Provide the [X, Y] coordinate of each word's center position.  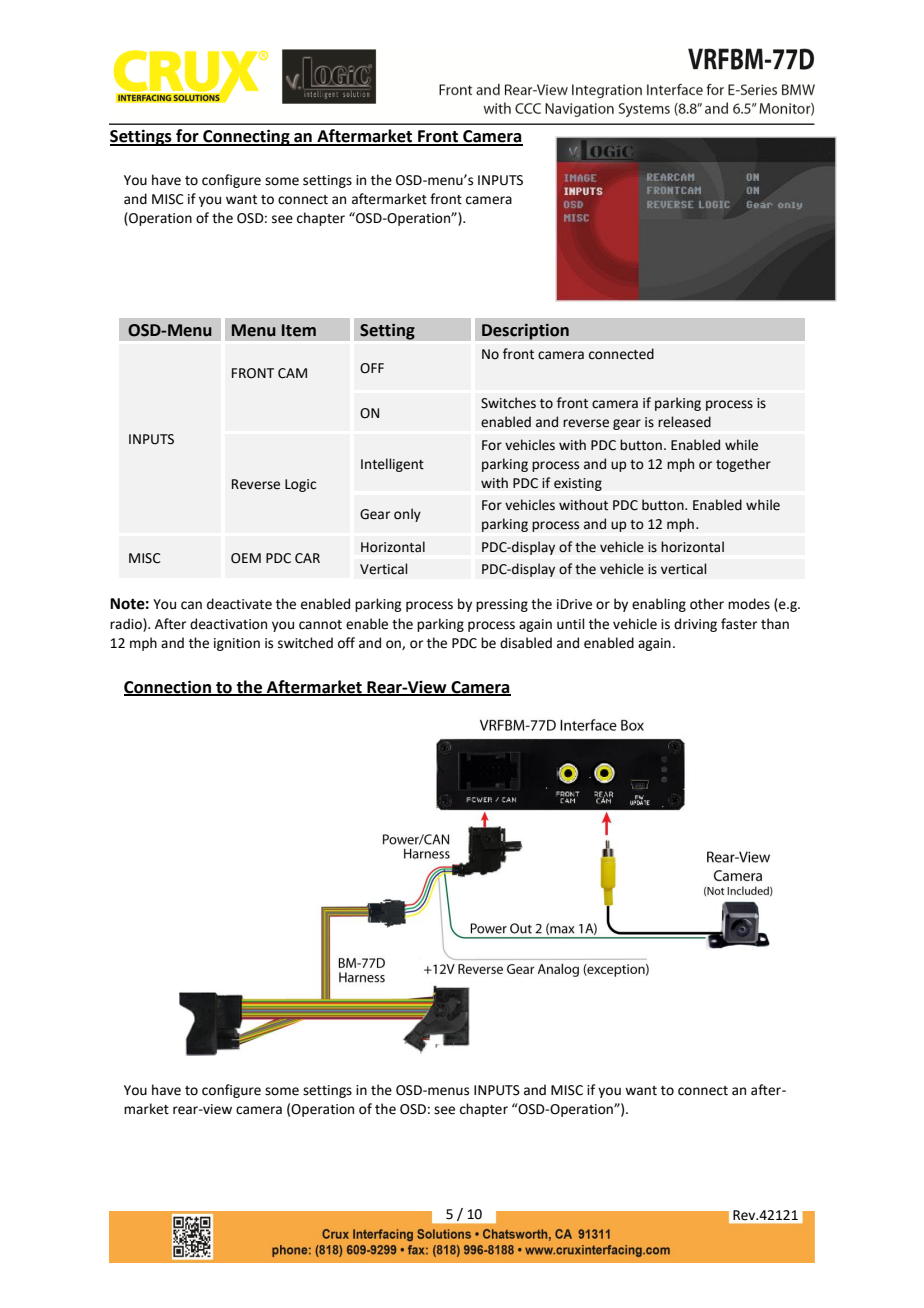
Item [299, 330]
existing [578, 484]
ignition [237, 644]
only [407, 515]
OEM [246, 558]
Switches [508, 403]
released [684, 422]
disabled [526, 643]
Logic [300, 485]
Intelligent [392, 465]
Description [525, 331]
